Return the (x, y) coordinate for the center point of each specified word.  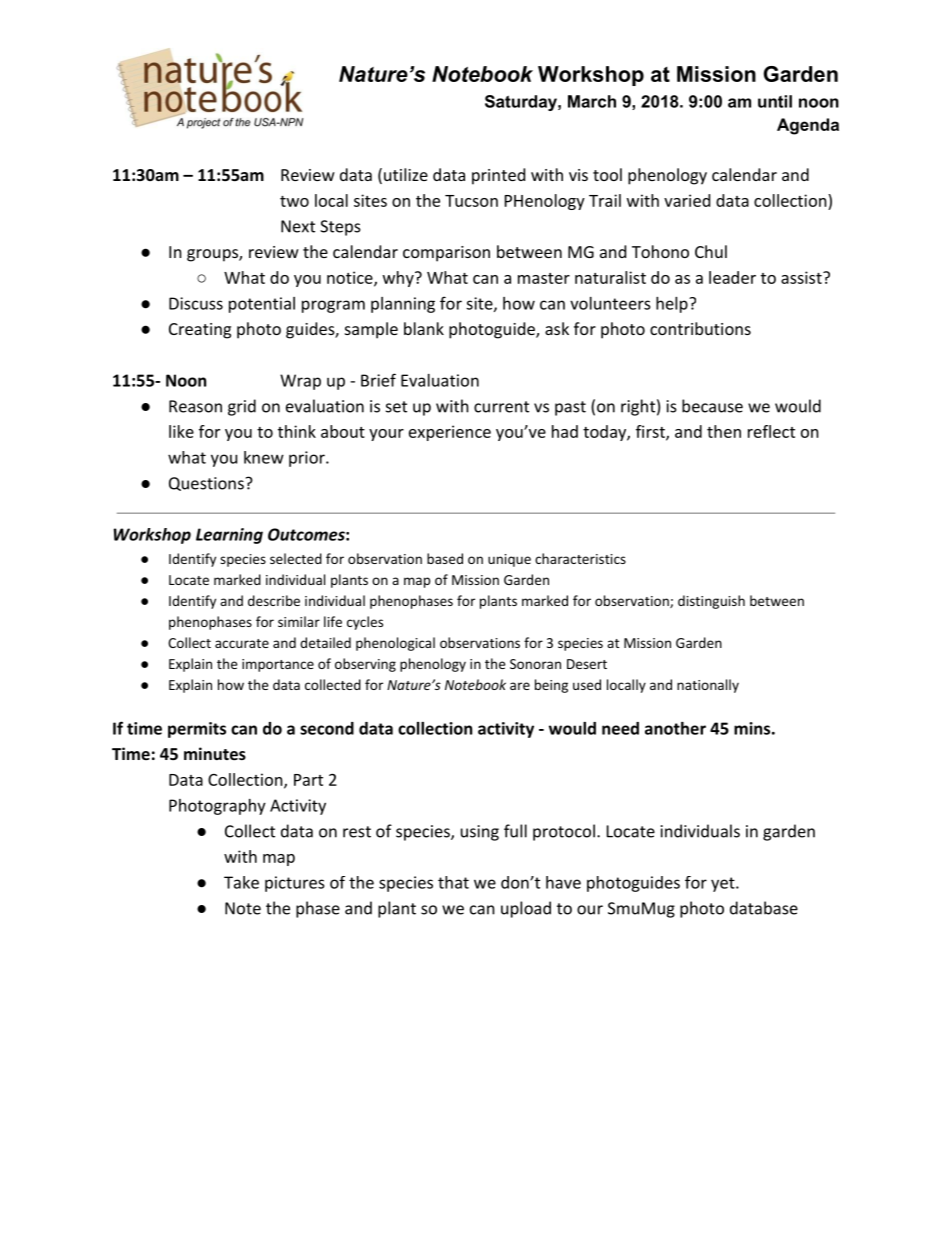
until (775, 101)
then (724, 431)
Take (241, 882)
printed (498, 176)
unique (509, 560)
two (294, 201)
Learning (229, 536)
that (453, 882)
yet (723, 884)
